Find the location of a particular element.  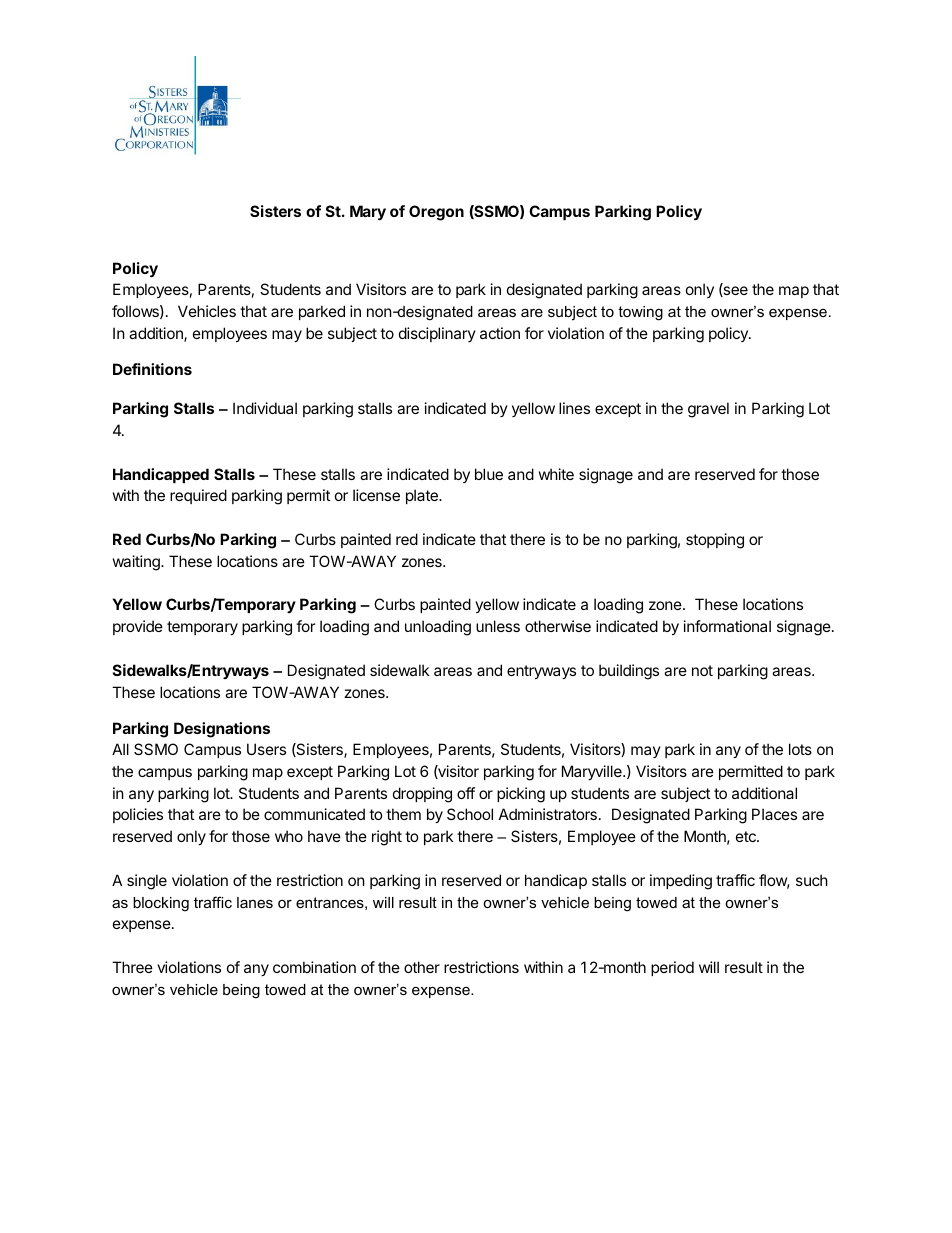

action is located at coordinates (500, 333).
